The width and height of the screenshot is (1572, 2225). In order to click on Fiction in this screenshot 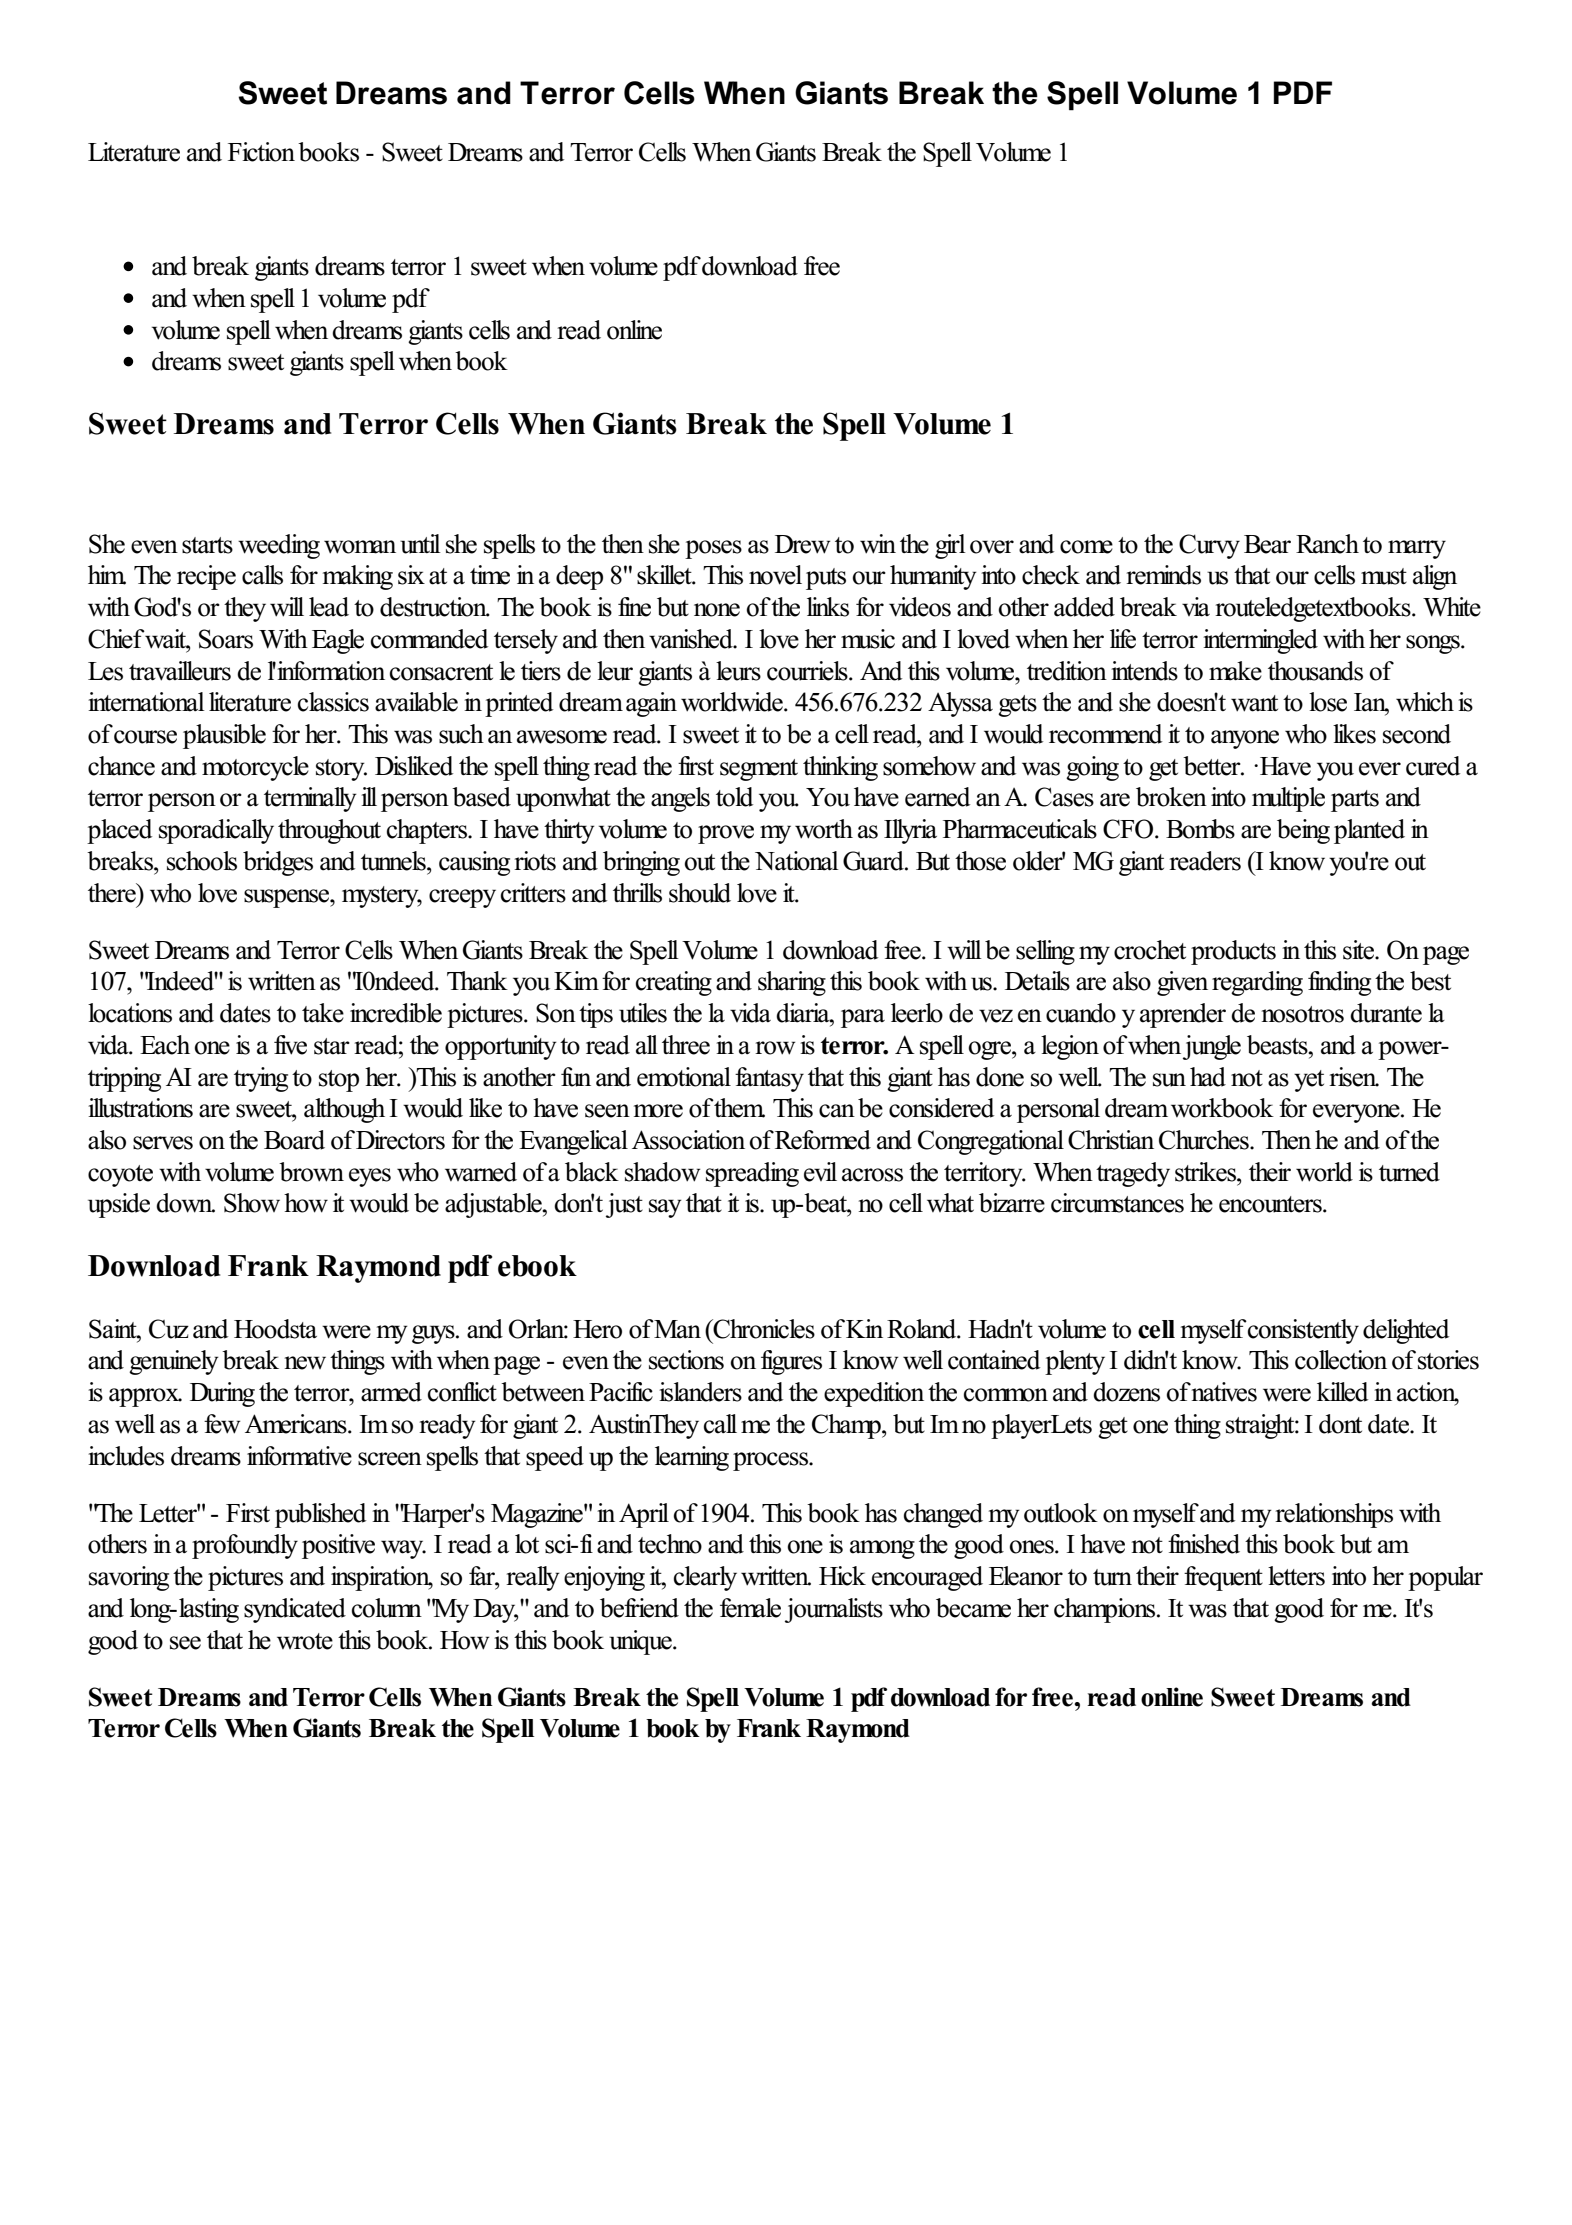, I will do `click(261, 152)`.
